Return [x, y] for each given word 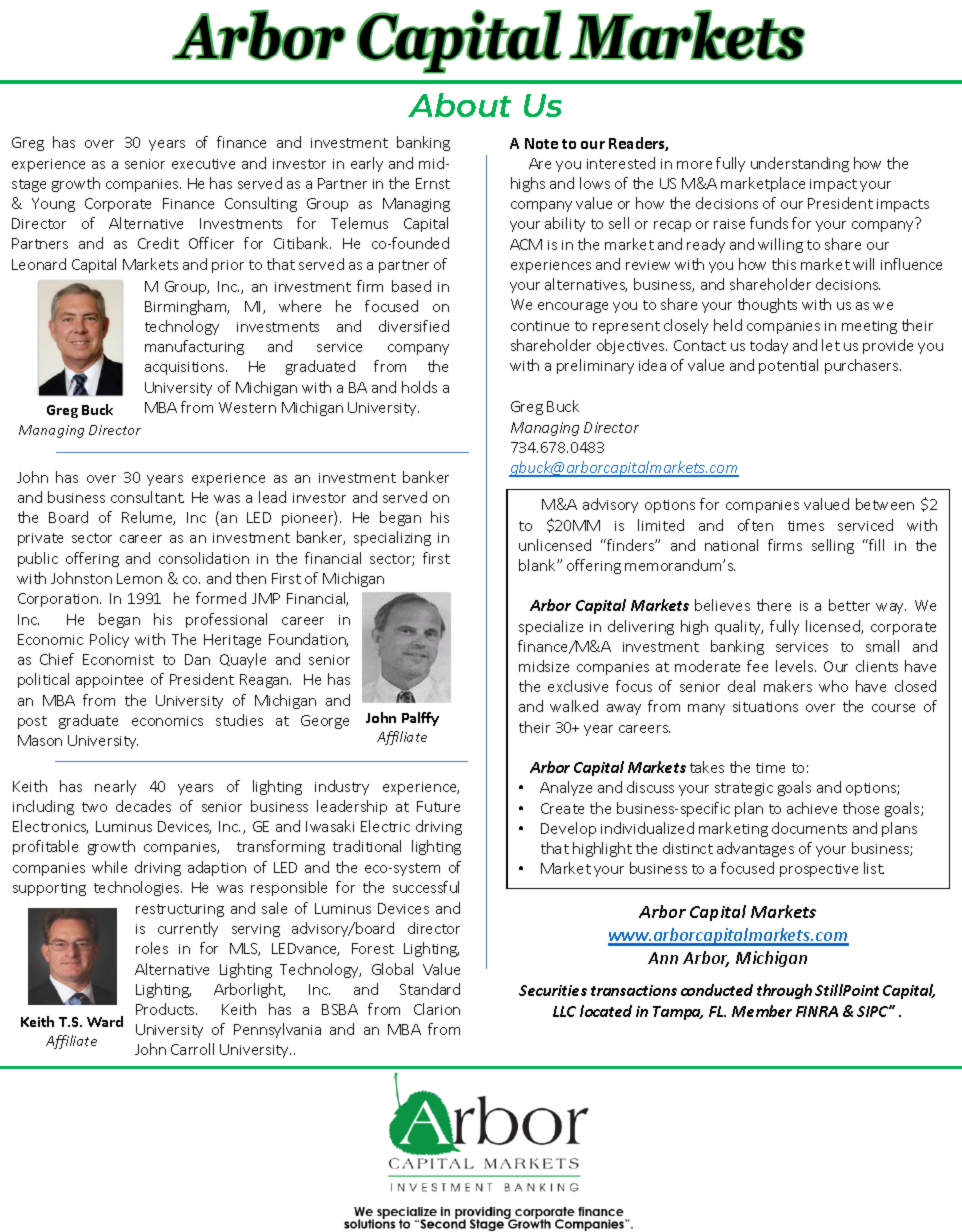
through [784, 991]
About [459, 105]
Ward [105, 1021]
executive [203, 164]
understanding [800, 164]
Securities [553, 990]
